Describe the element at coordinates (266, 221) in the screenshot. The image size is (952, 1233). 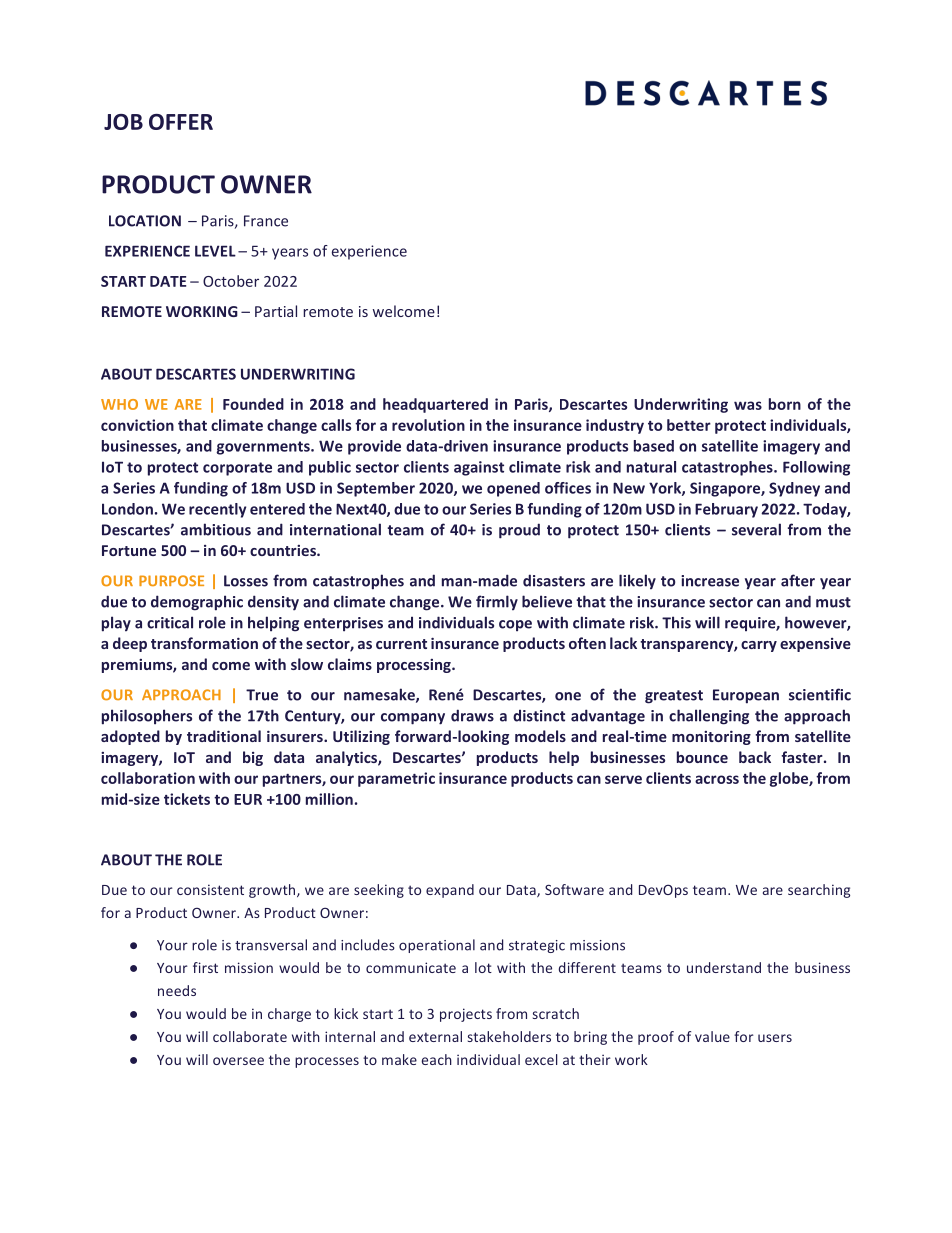
I see `France` at that location.
